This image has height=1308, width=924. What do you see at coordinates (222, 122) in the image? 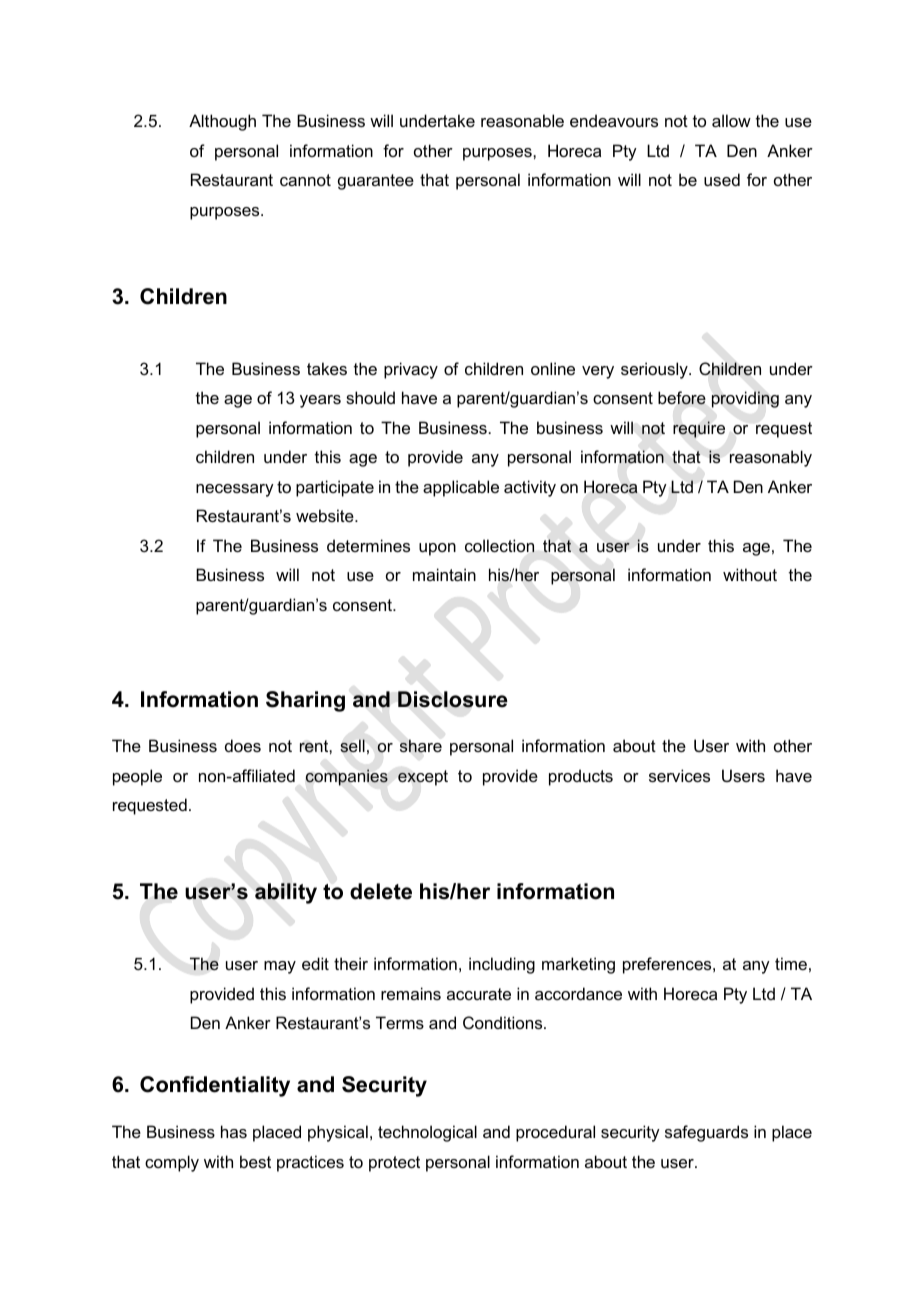
I see `Although` at bounding box center [222, 122].
